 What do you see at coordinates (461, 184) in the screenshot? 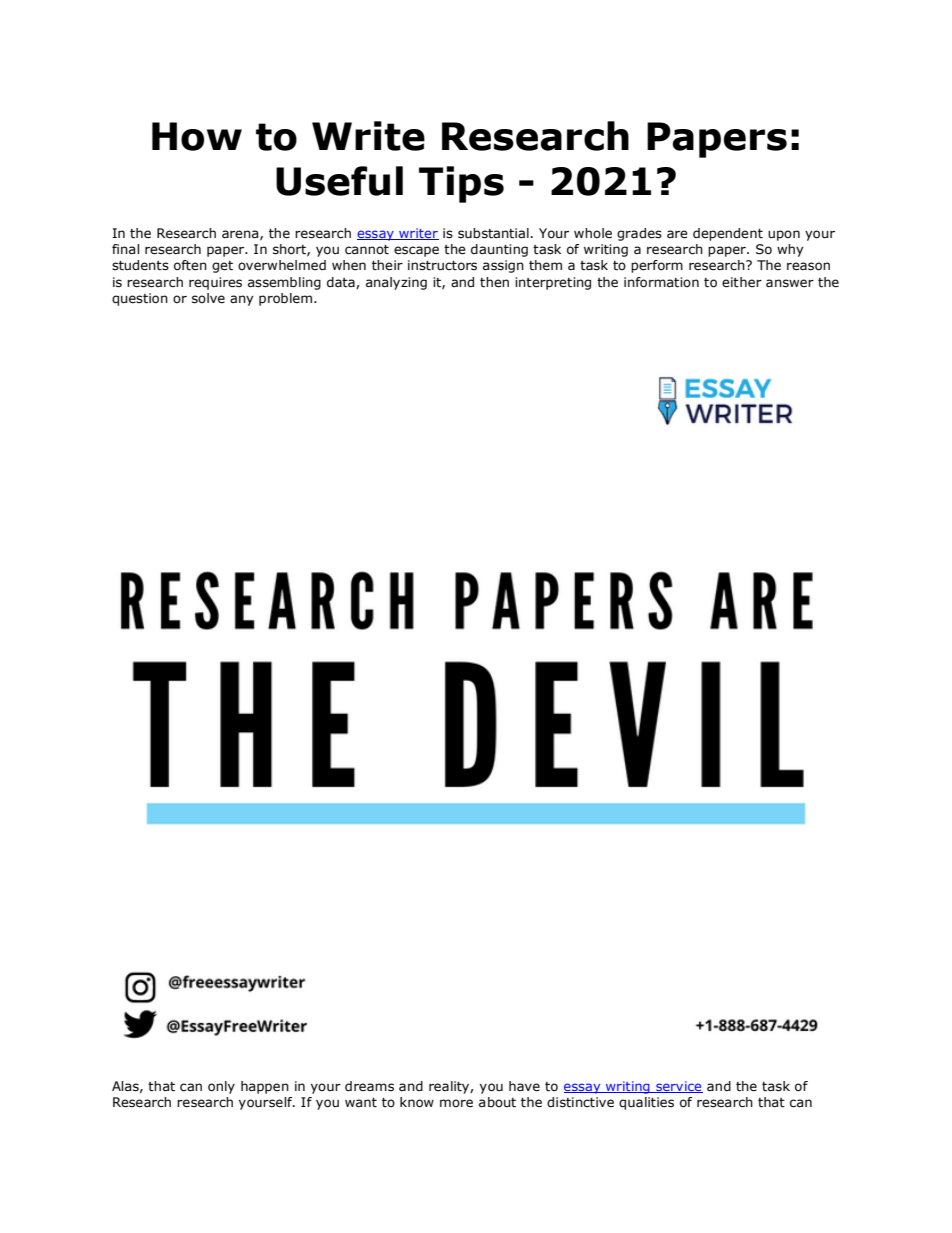
I see `Tips` at bounding box center [461, 184].
